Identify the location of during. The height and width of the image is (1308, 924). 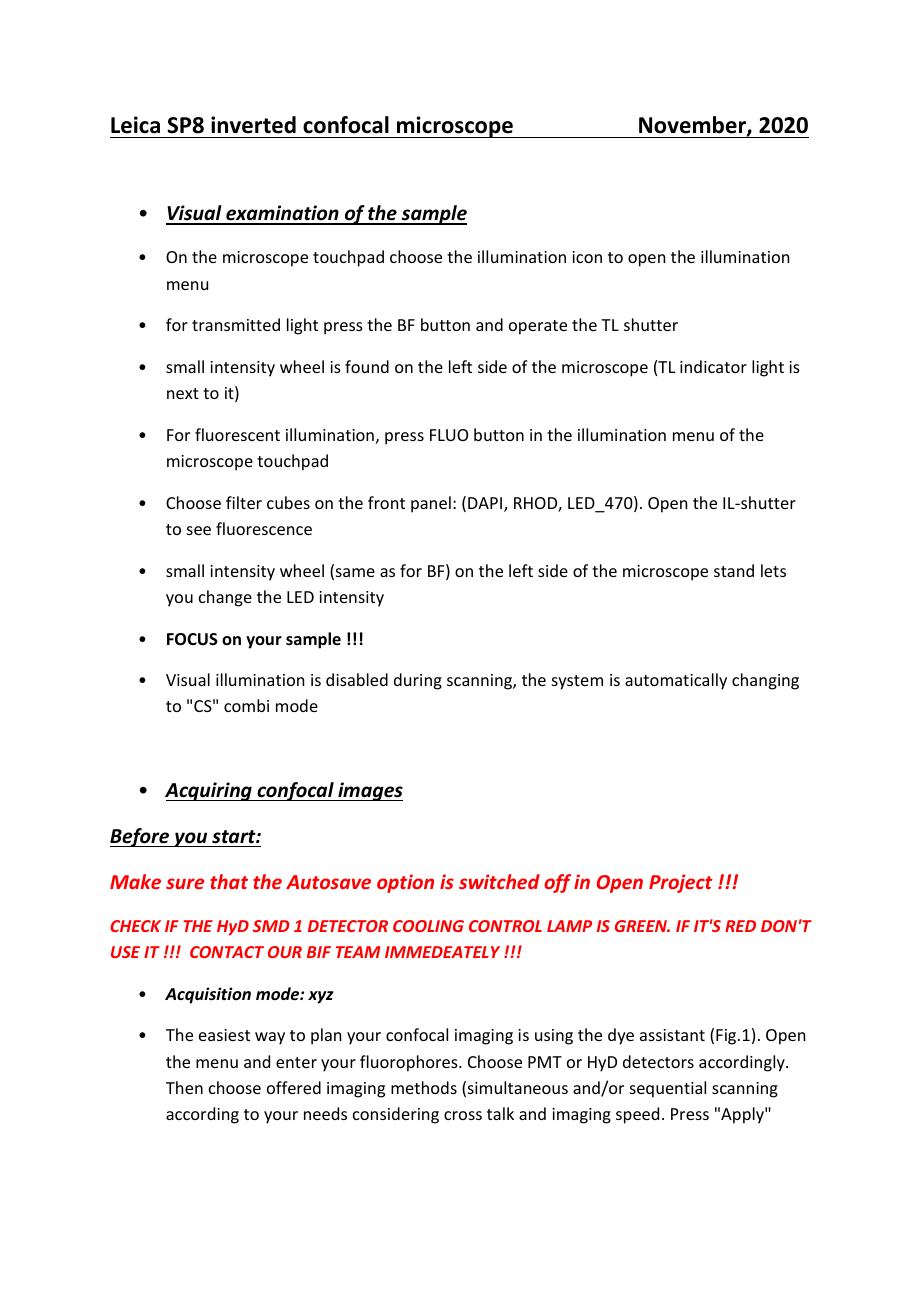
(418, 681).
